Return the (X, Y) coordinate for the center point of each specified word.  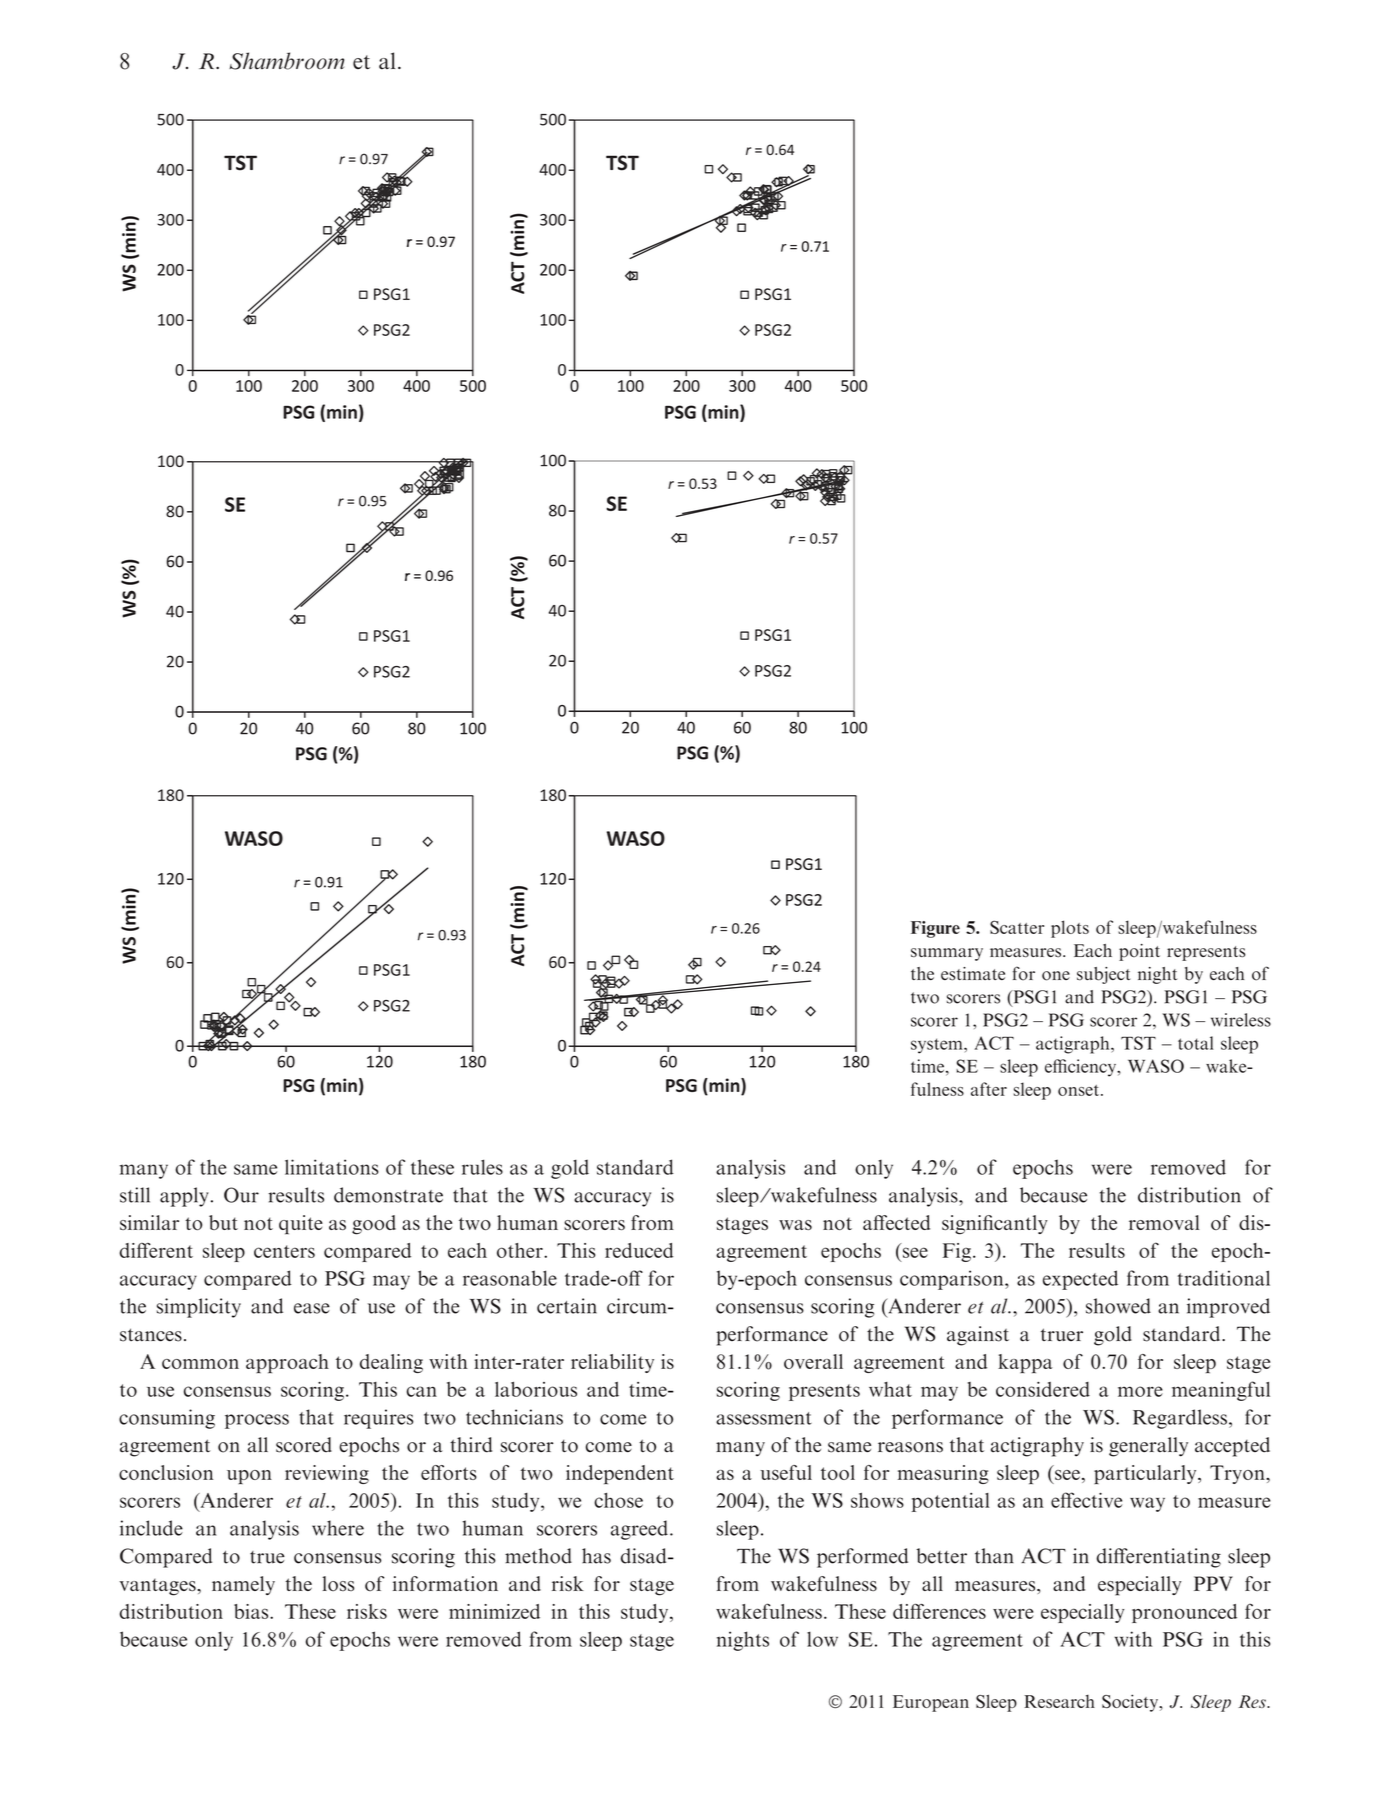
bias (252, 1611)
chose (618, 1500)
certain (567, 1306)
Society (1131, 1703)
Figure (935, 929)
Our (241, 1195)
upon (249, 1477)
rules (482, 1167)
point (1139, 952)
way (1147, 1504)
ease (312, 1308)
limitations (332, 1167)
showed (1118, 1306)
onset (1080, 1090)
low (822, 1639)
